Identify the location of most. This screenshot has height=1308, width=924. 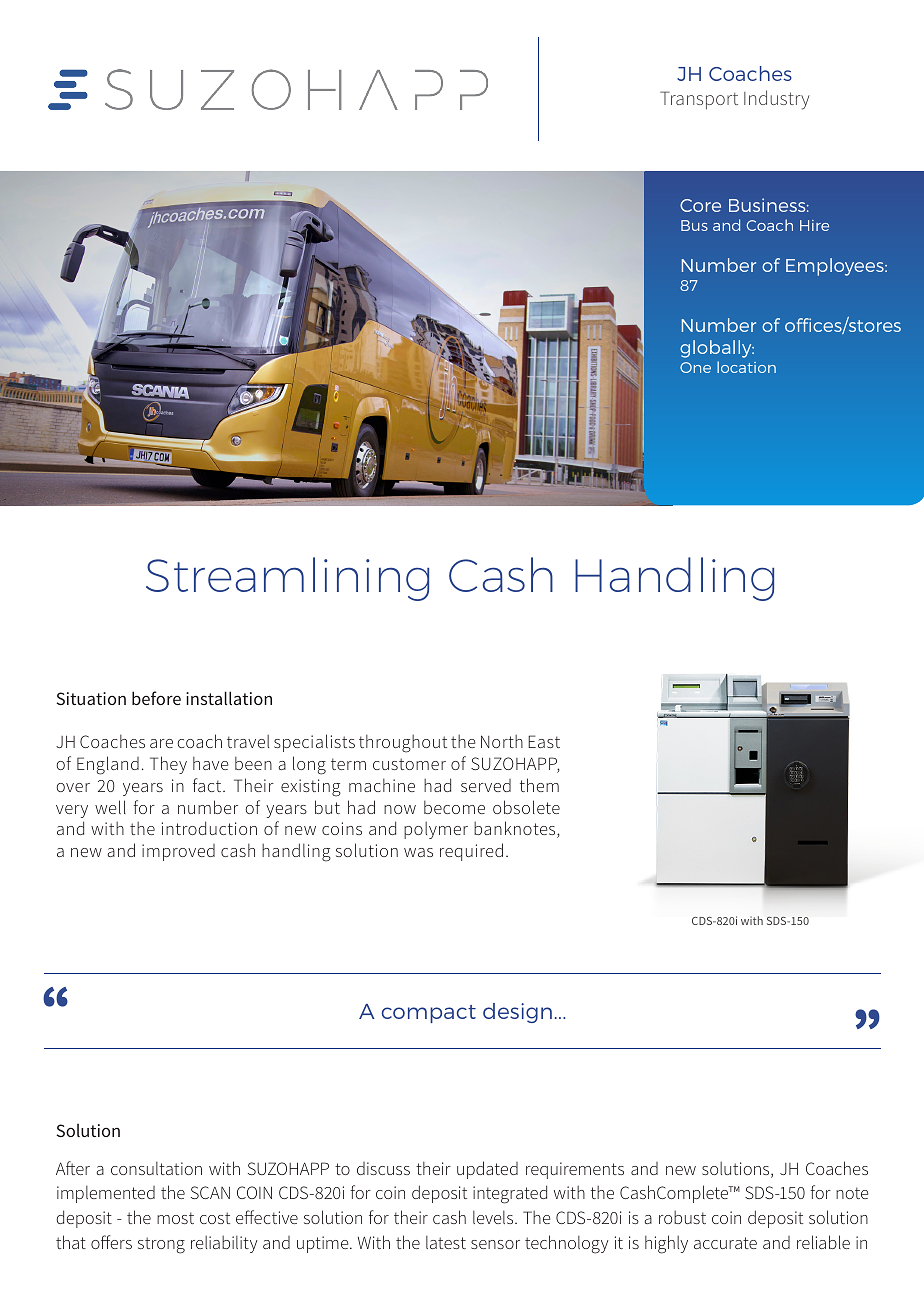
(175, 1218).
